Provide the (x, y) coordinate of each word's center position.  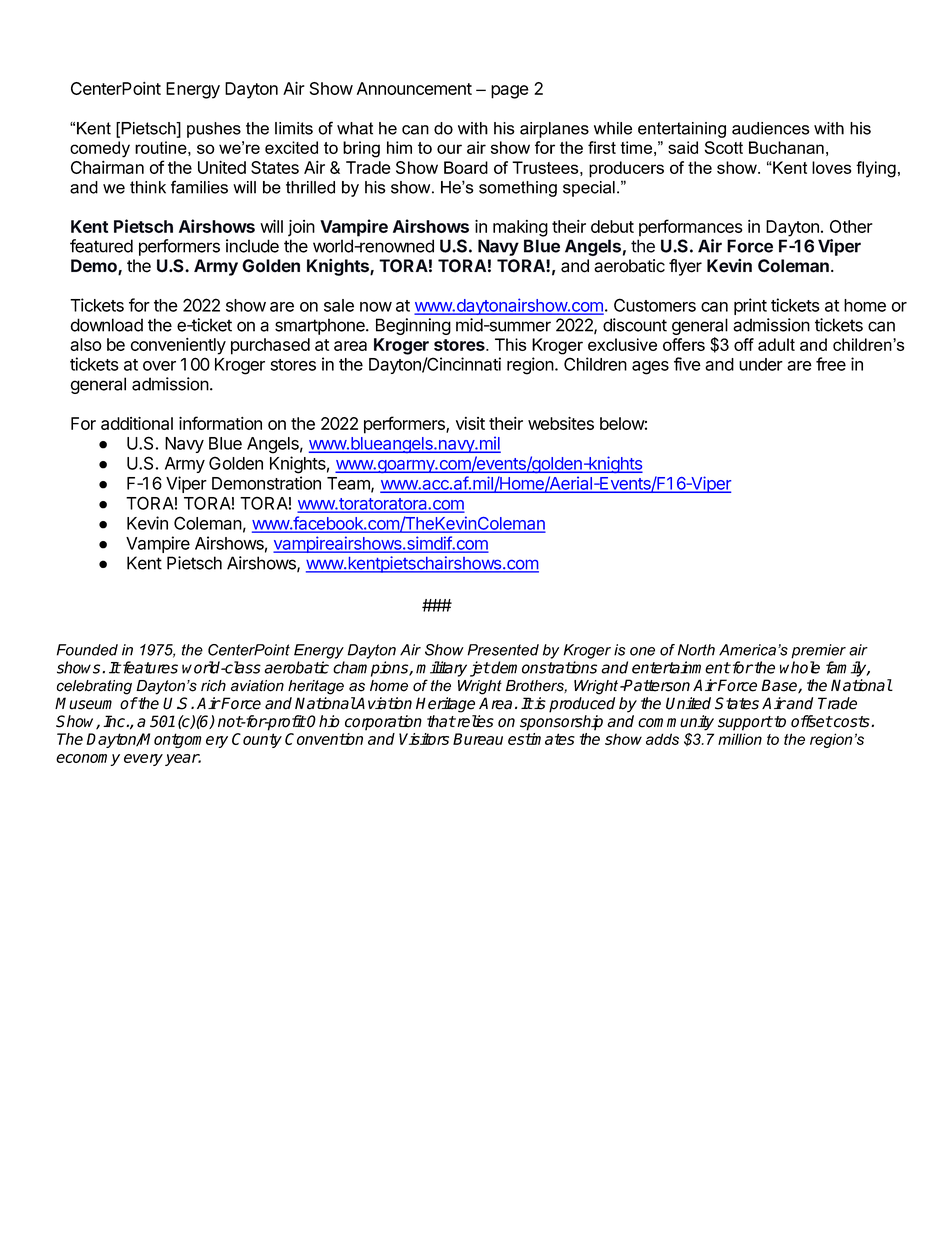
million (740, 739)
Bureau (478, 739)
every (143, 760)
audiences (771, 128)
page (510, 92)
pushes (214, 130)
